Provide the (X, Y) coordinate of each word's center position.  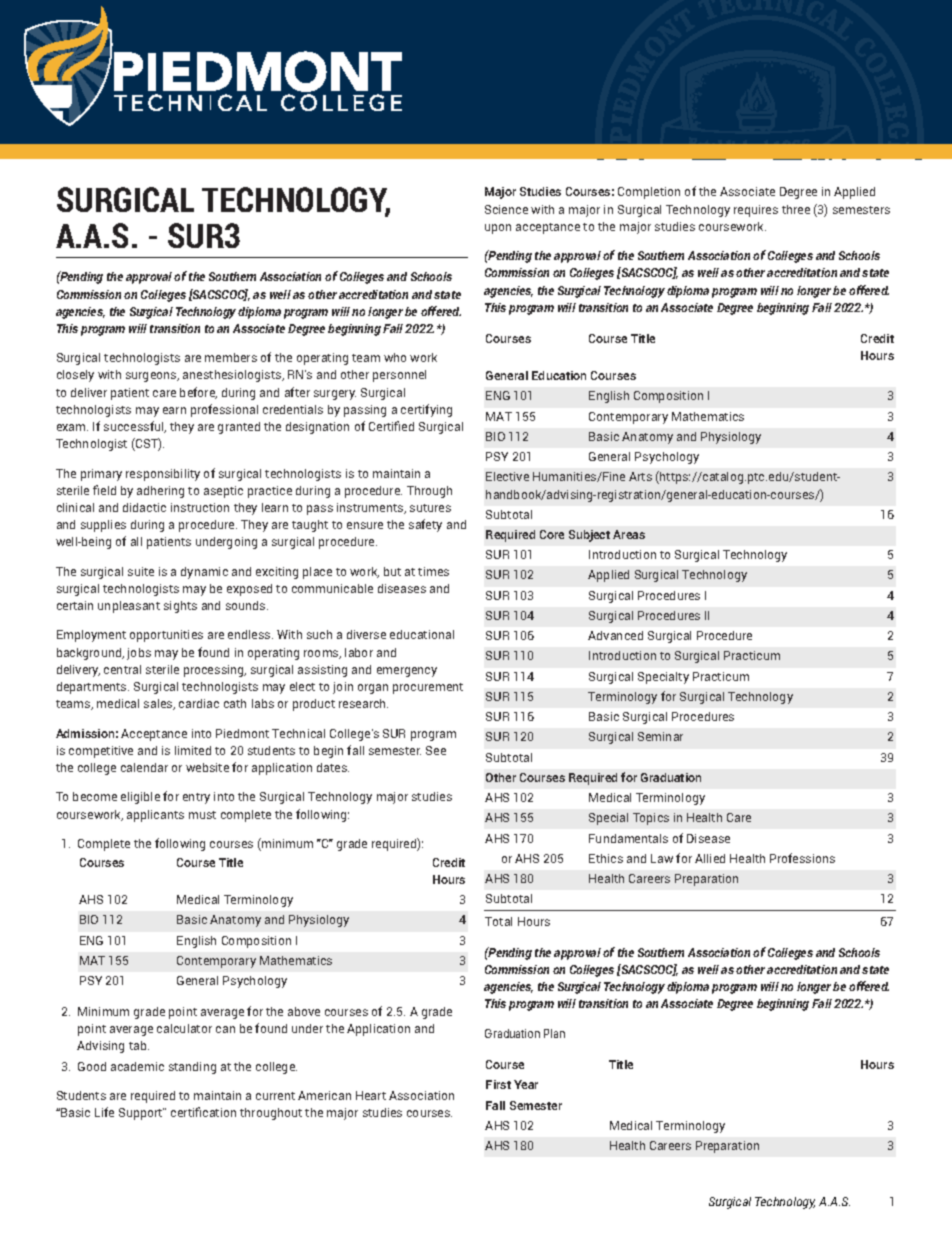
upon (498, 229)
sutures (430, 508)
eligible (140, 798)
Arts (640, 476)
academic (137, 1066)
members (231, 357)
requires (756, 211)
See (436, 750)
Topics (651, 819)
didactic (144, 507)
